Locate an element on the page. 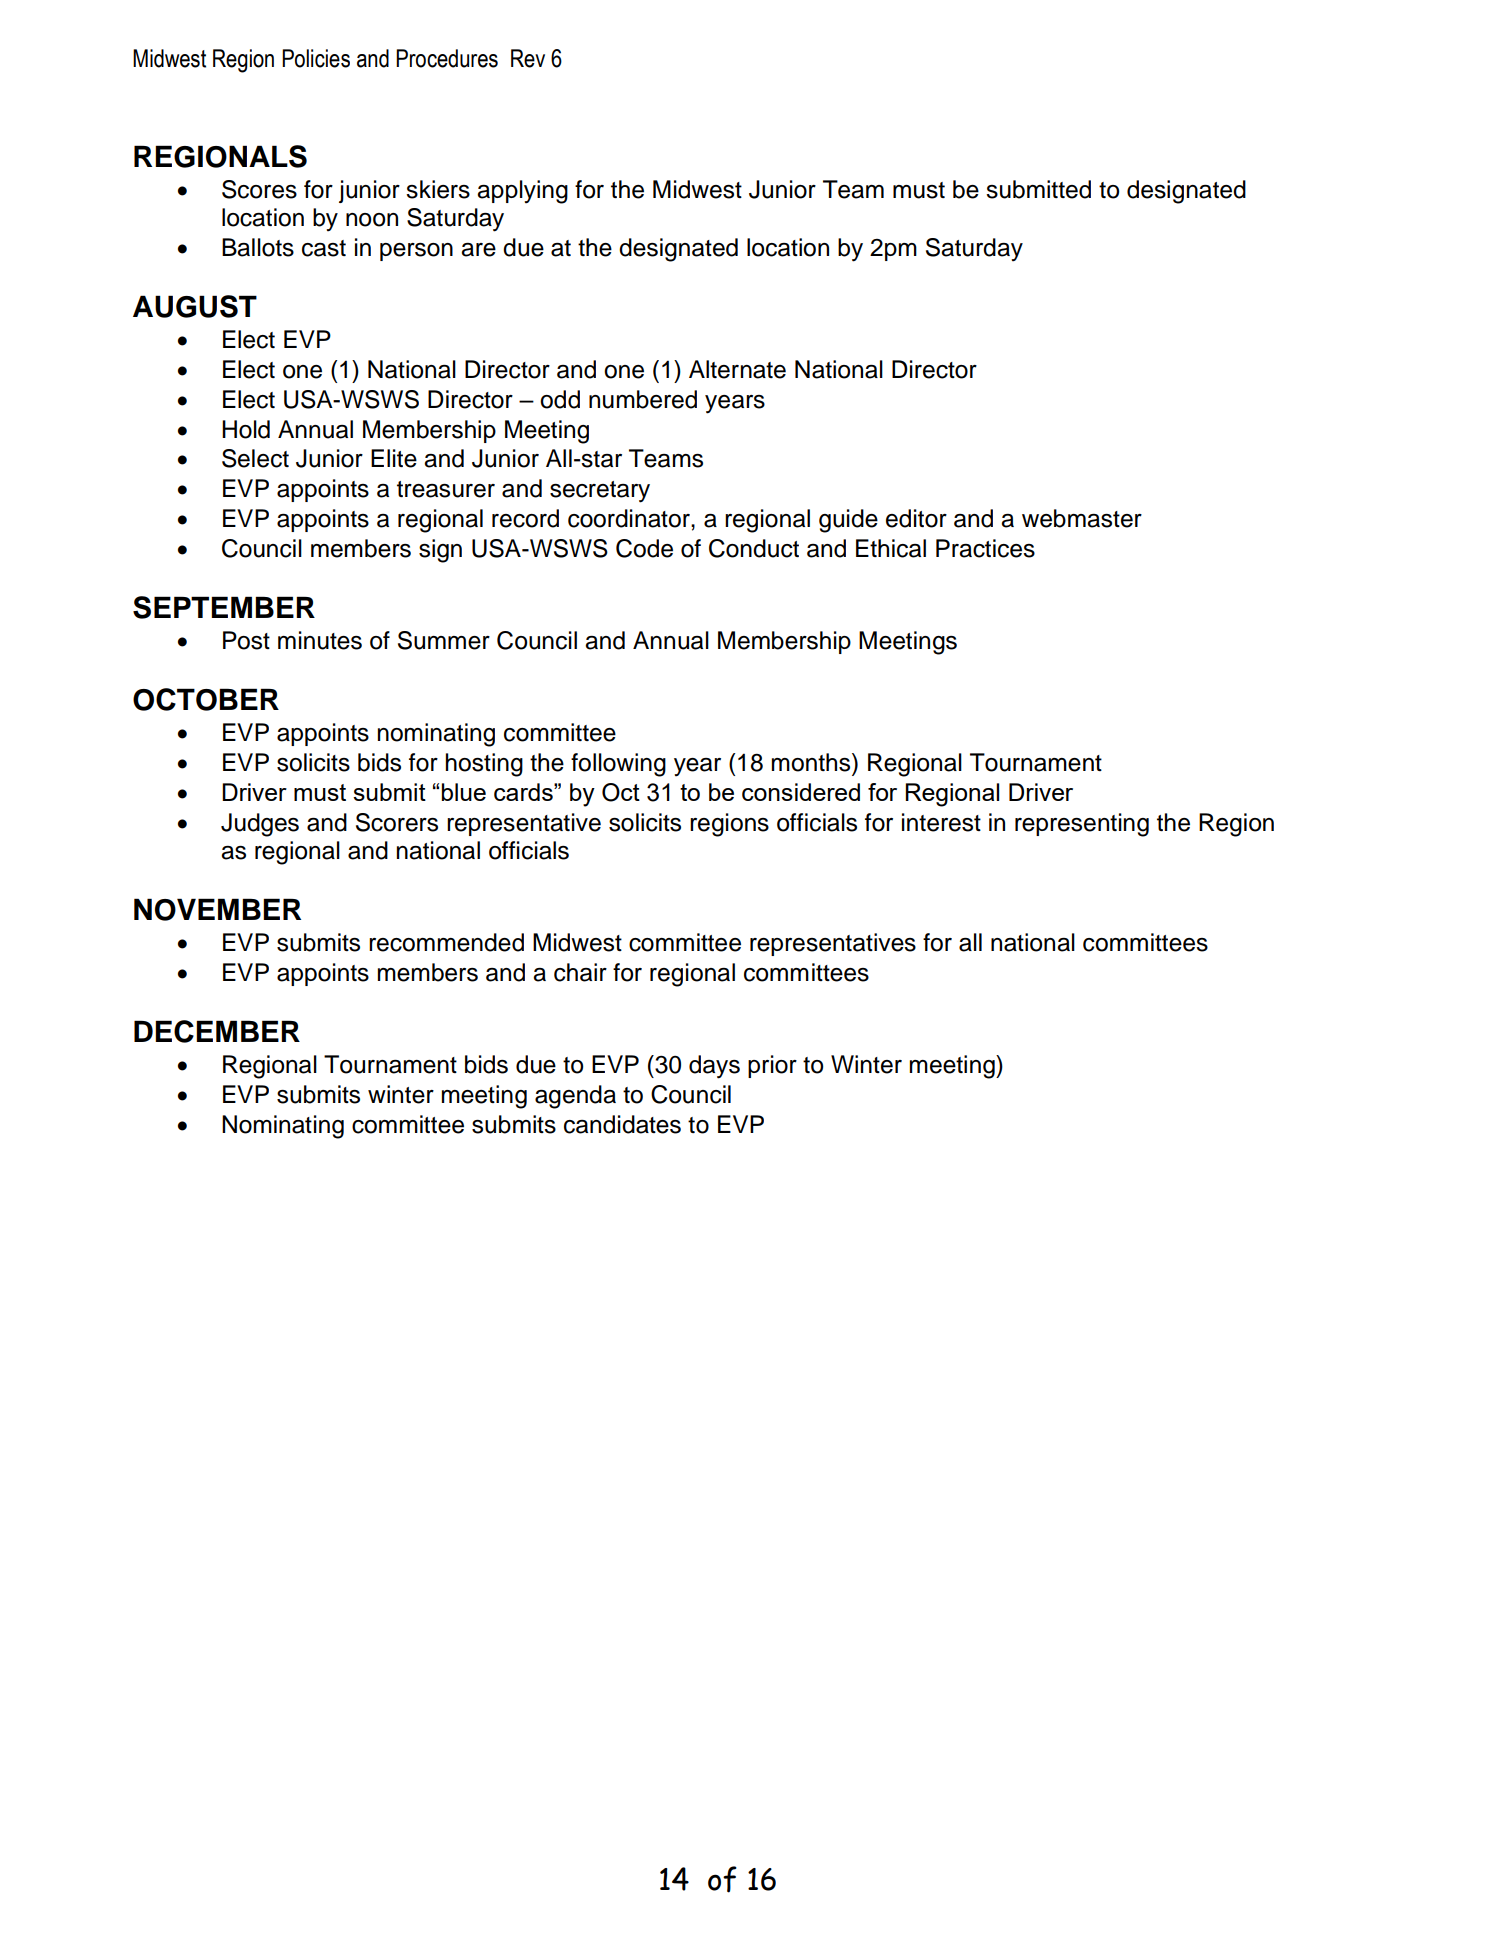  following is located at coordinates (618, 765).
